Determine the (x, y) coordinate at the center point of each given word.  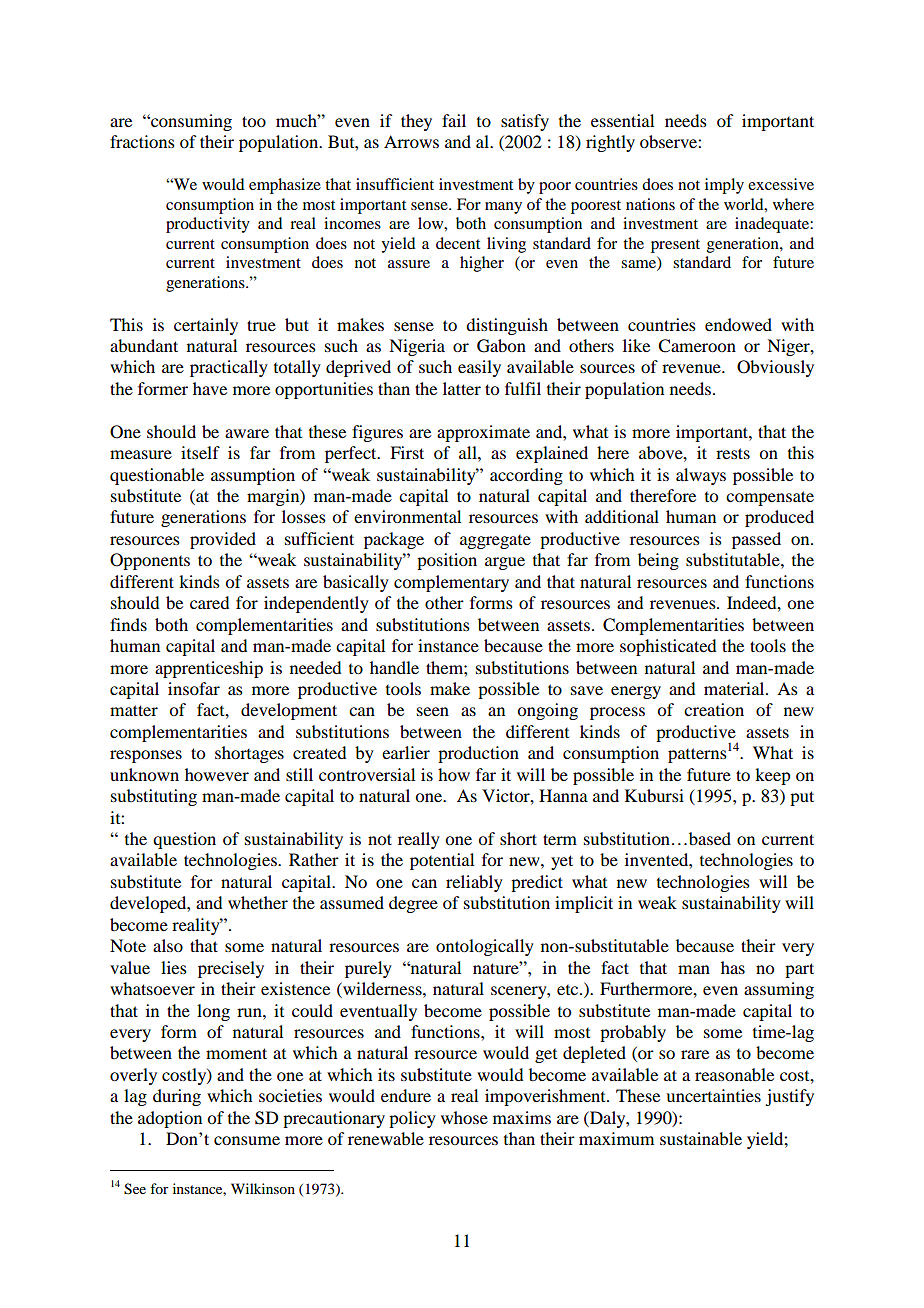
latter (462, 388)
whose (464, 1117)
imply (724, 186)
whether (258, 902)
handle (394, 667)
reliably (474, 883)
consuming (190, 122)
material (735, 688)
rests (733, 453)
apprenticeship (209, 669)
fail (454, 120)
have (210, 388)
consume (247, 1140)
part (799, 970)
